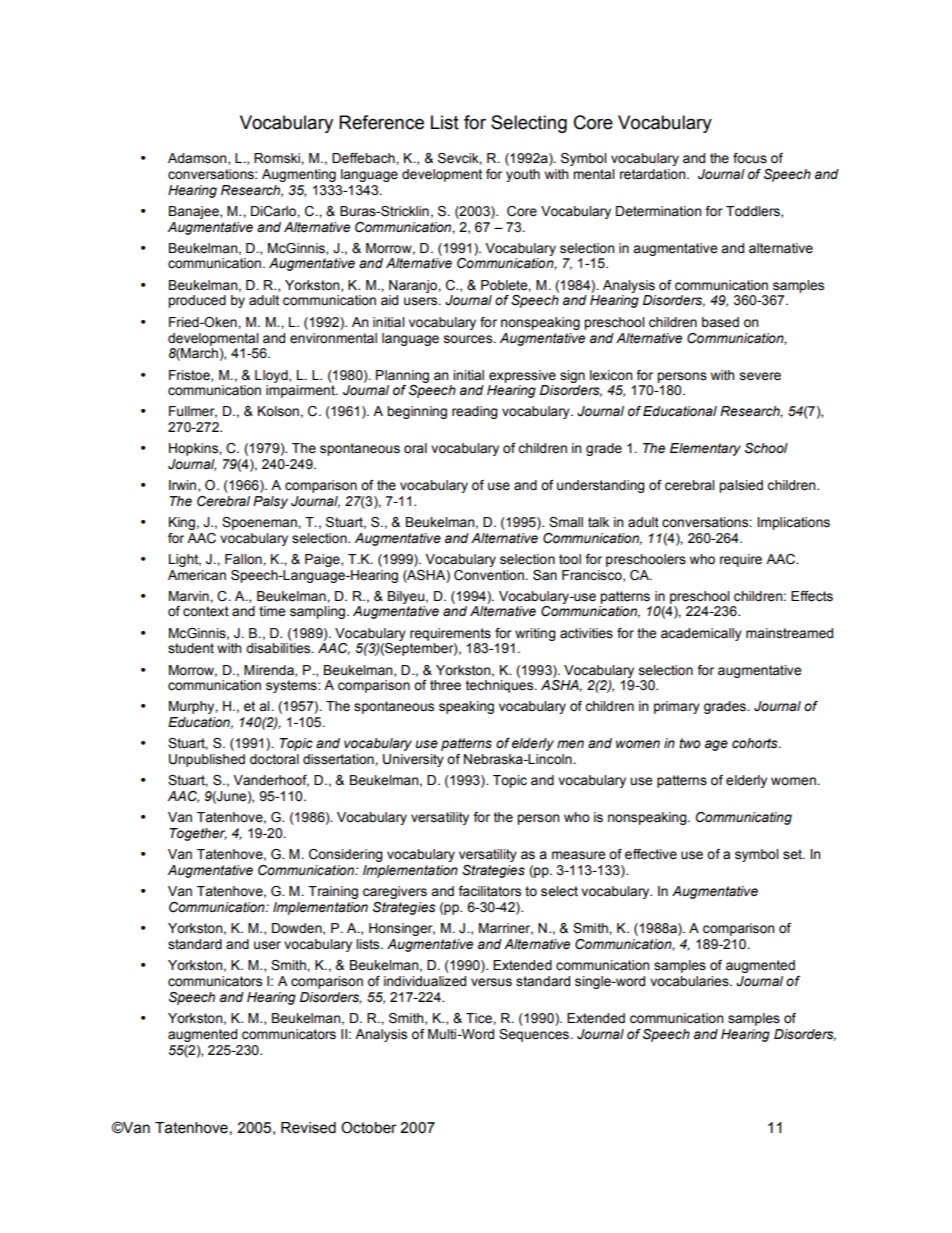  Describe the element at coordinates (750, 158) in the page. I see `focus` at that location.
